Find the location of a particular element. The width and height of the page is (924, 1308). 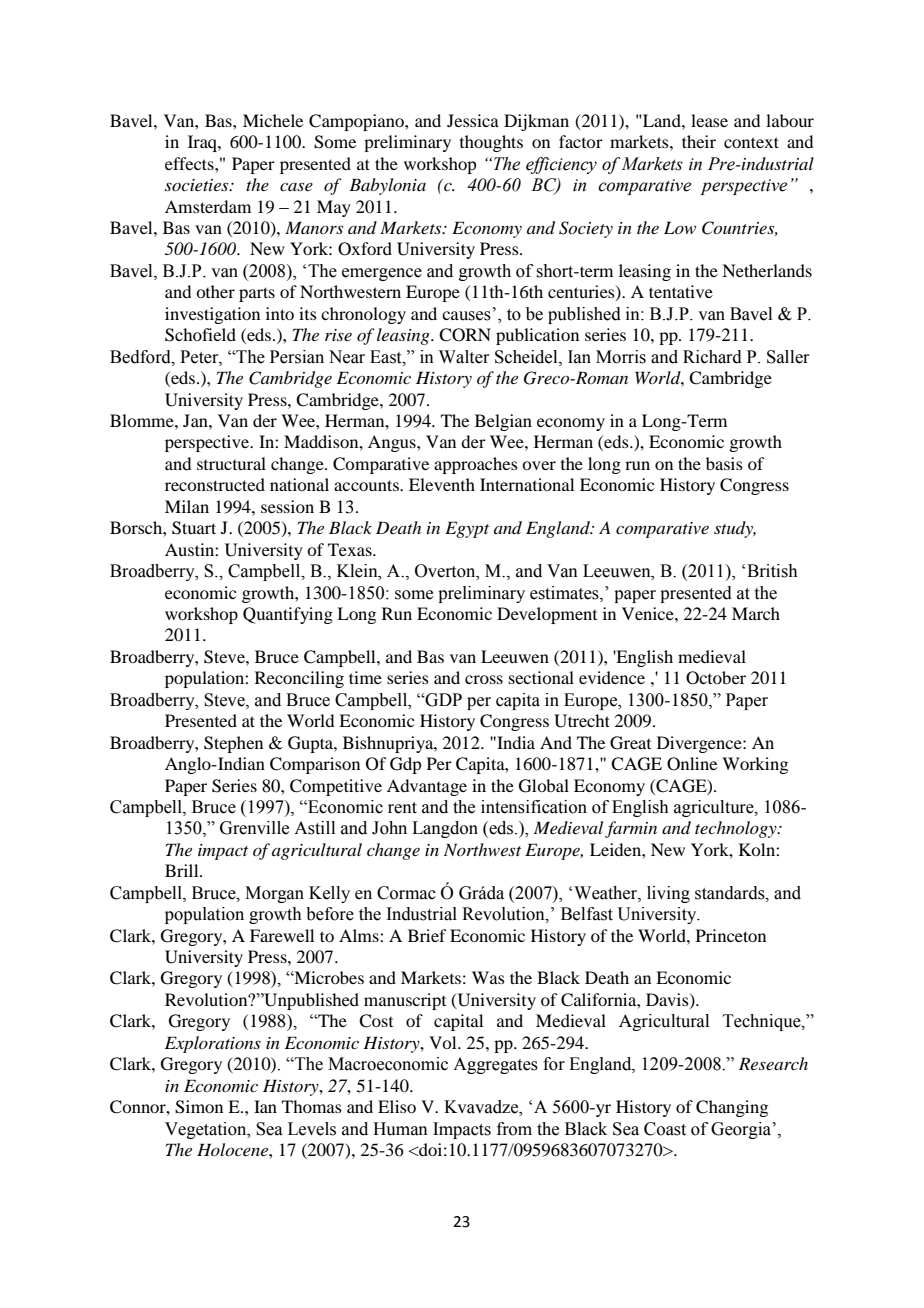

Schofield is located at coordinates (200, 335).
